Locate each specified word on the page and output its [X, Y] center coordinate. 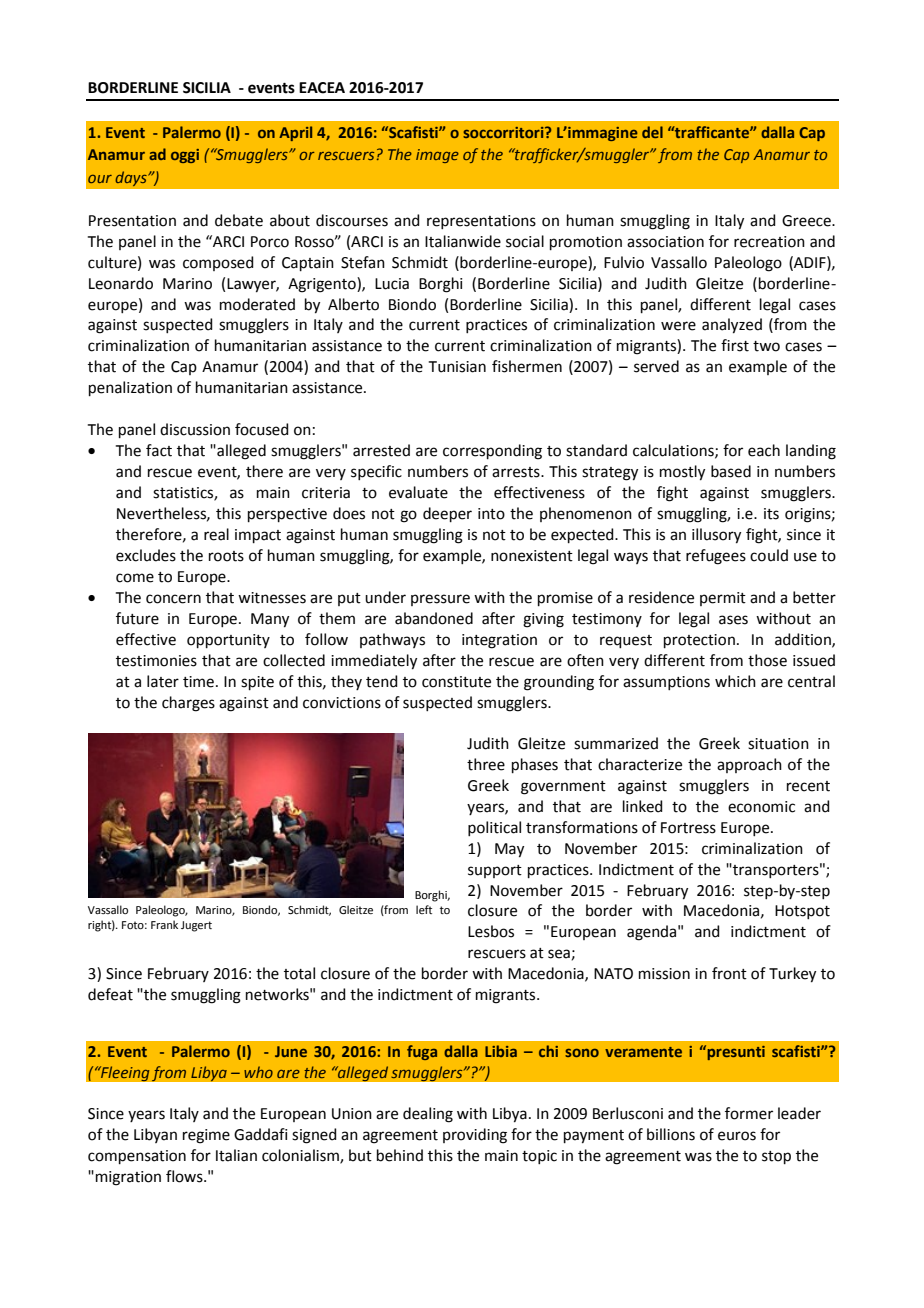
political [494, 828]
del [652, 132]
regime [206, 1136]
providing [475, 1136]
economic [761, 807]
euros [737, 1136]
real [216, 534]
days [132, 178]
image [437, 156]
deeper [447, 514]
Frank [164, 924]
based [731, 471]
